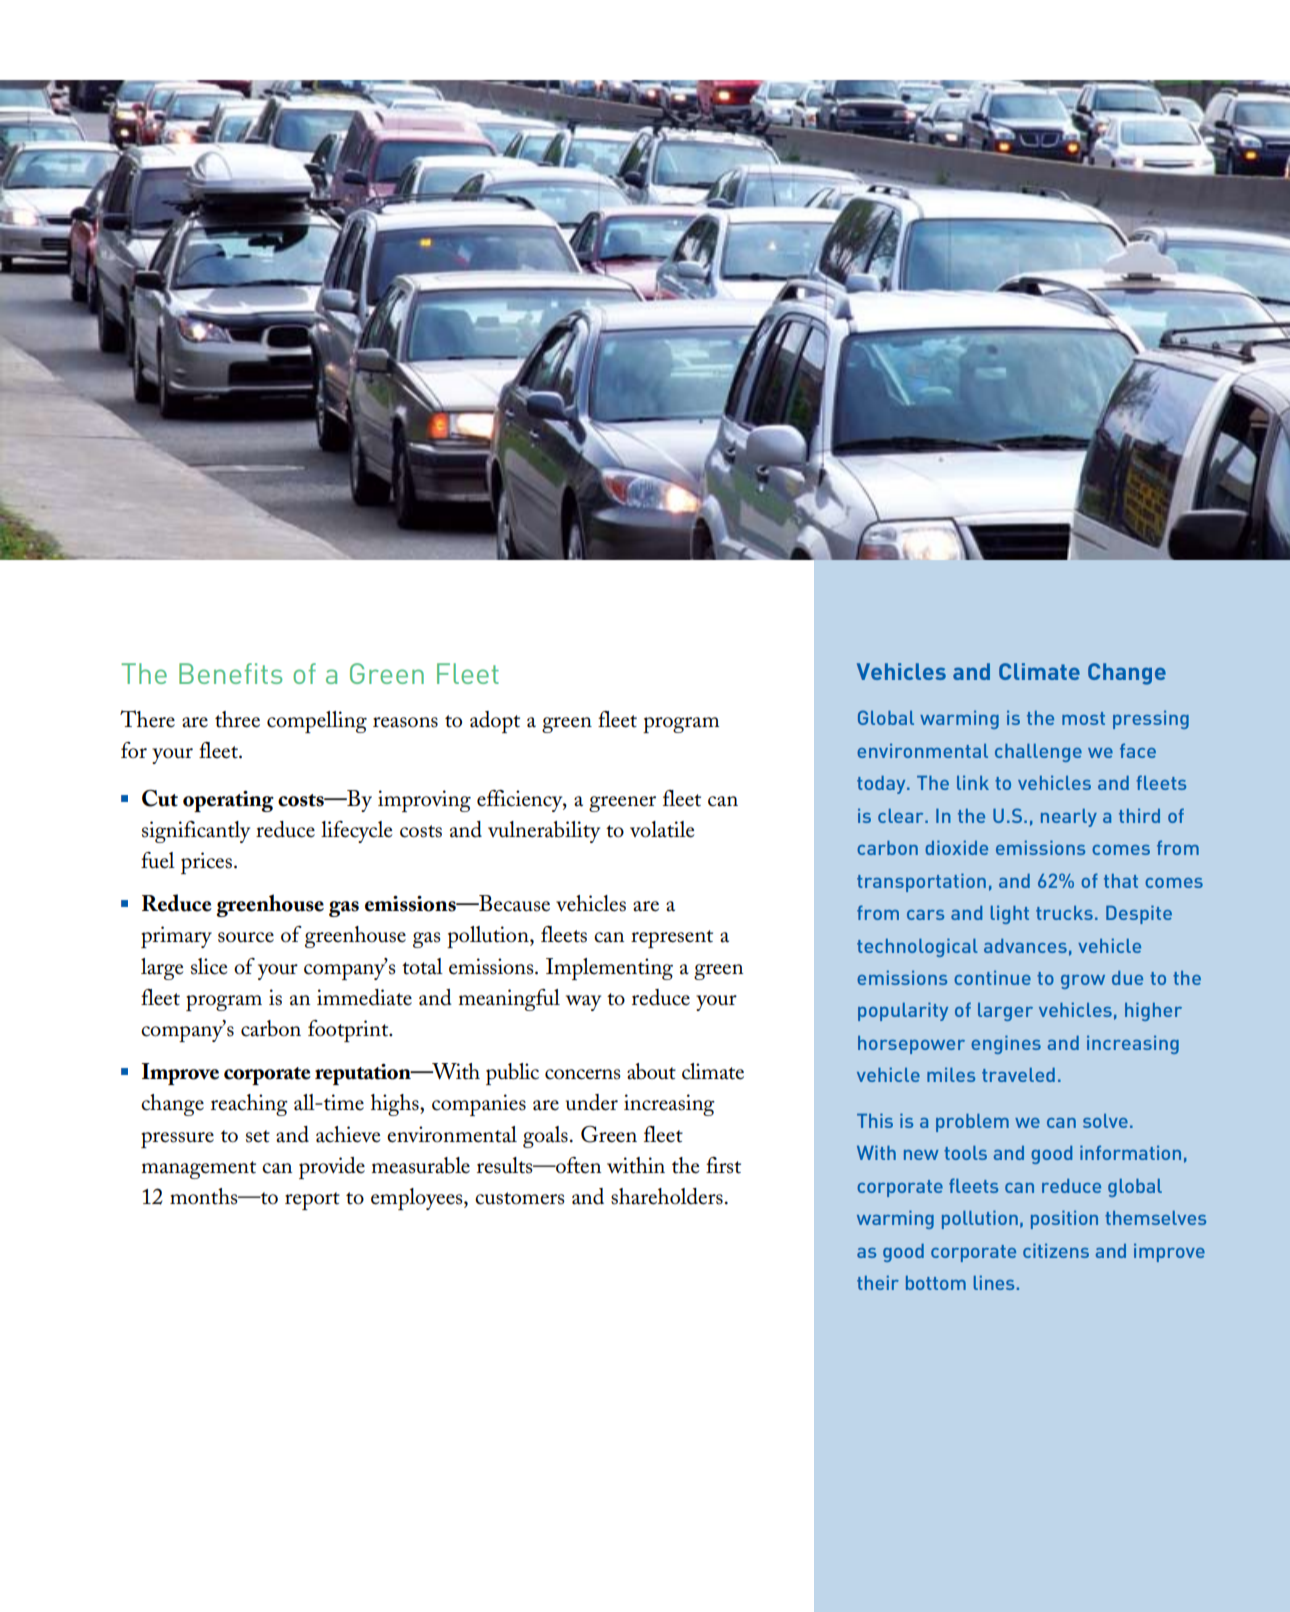  Describe the element at coordinates (312, 1201) in the screenshot. I see `report` at that location.
